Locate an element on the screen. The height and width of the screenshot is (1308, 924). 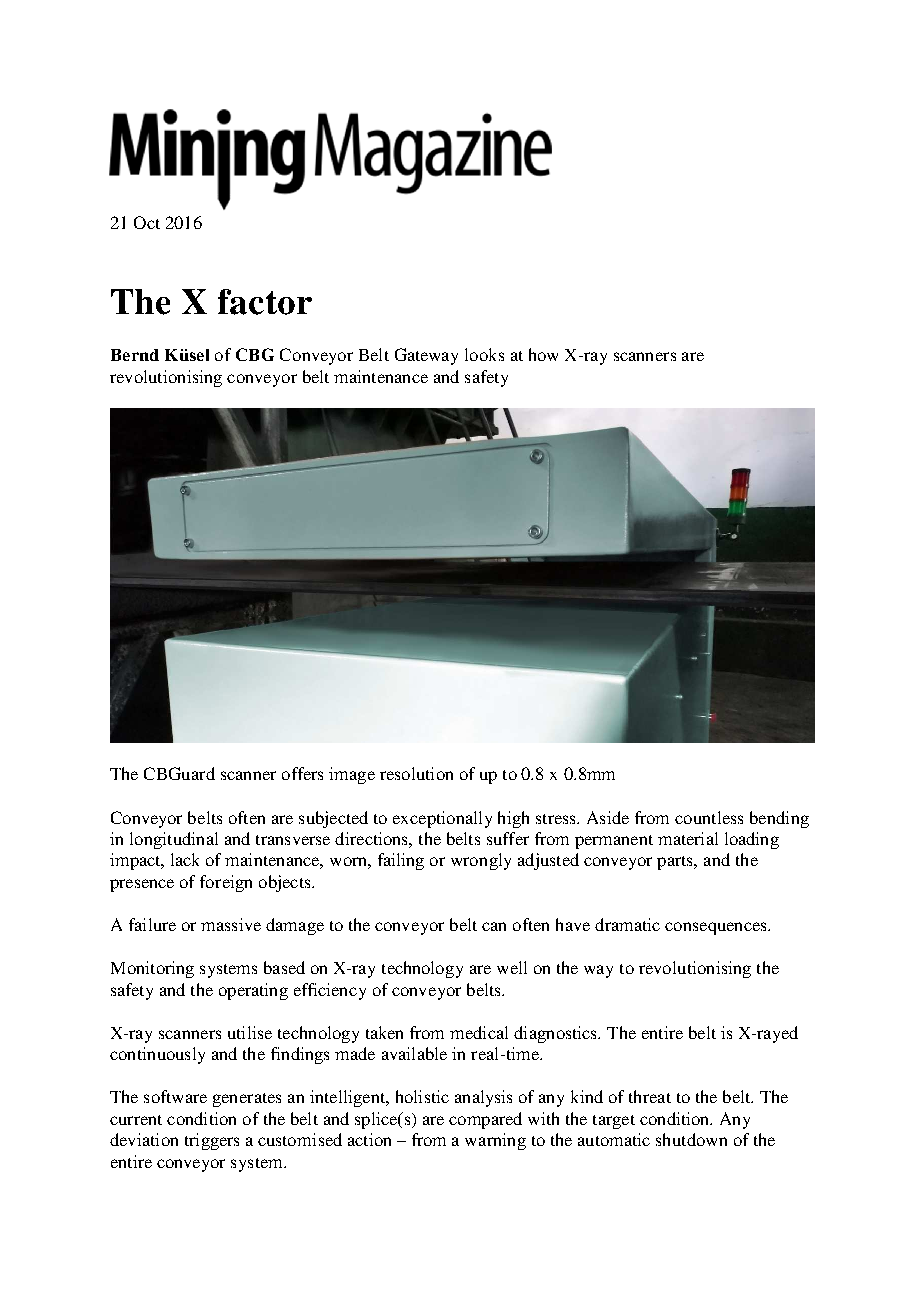
countless is located at coordinates (709, 817).
